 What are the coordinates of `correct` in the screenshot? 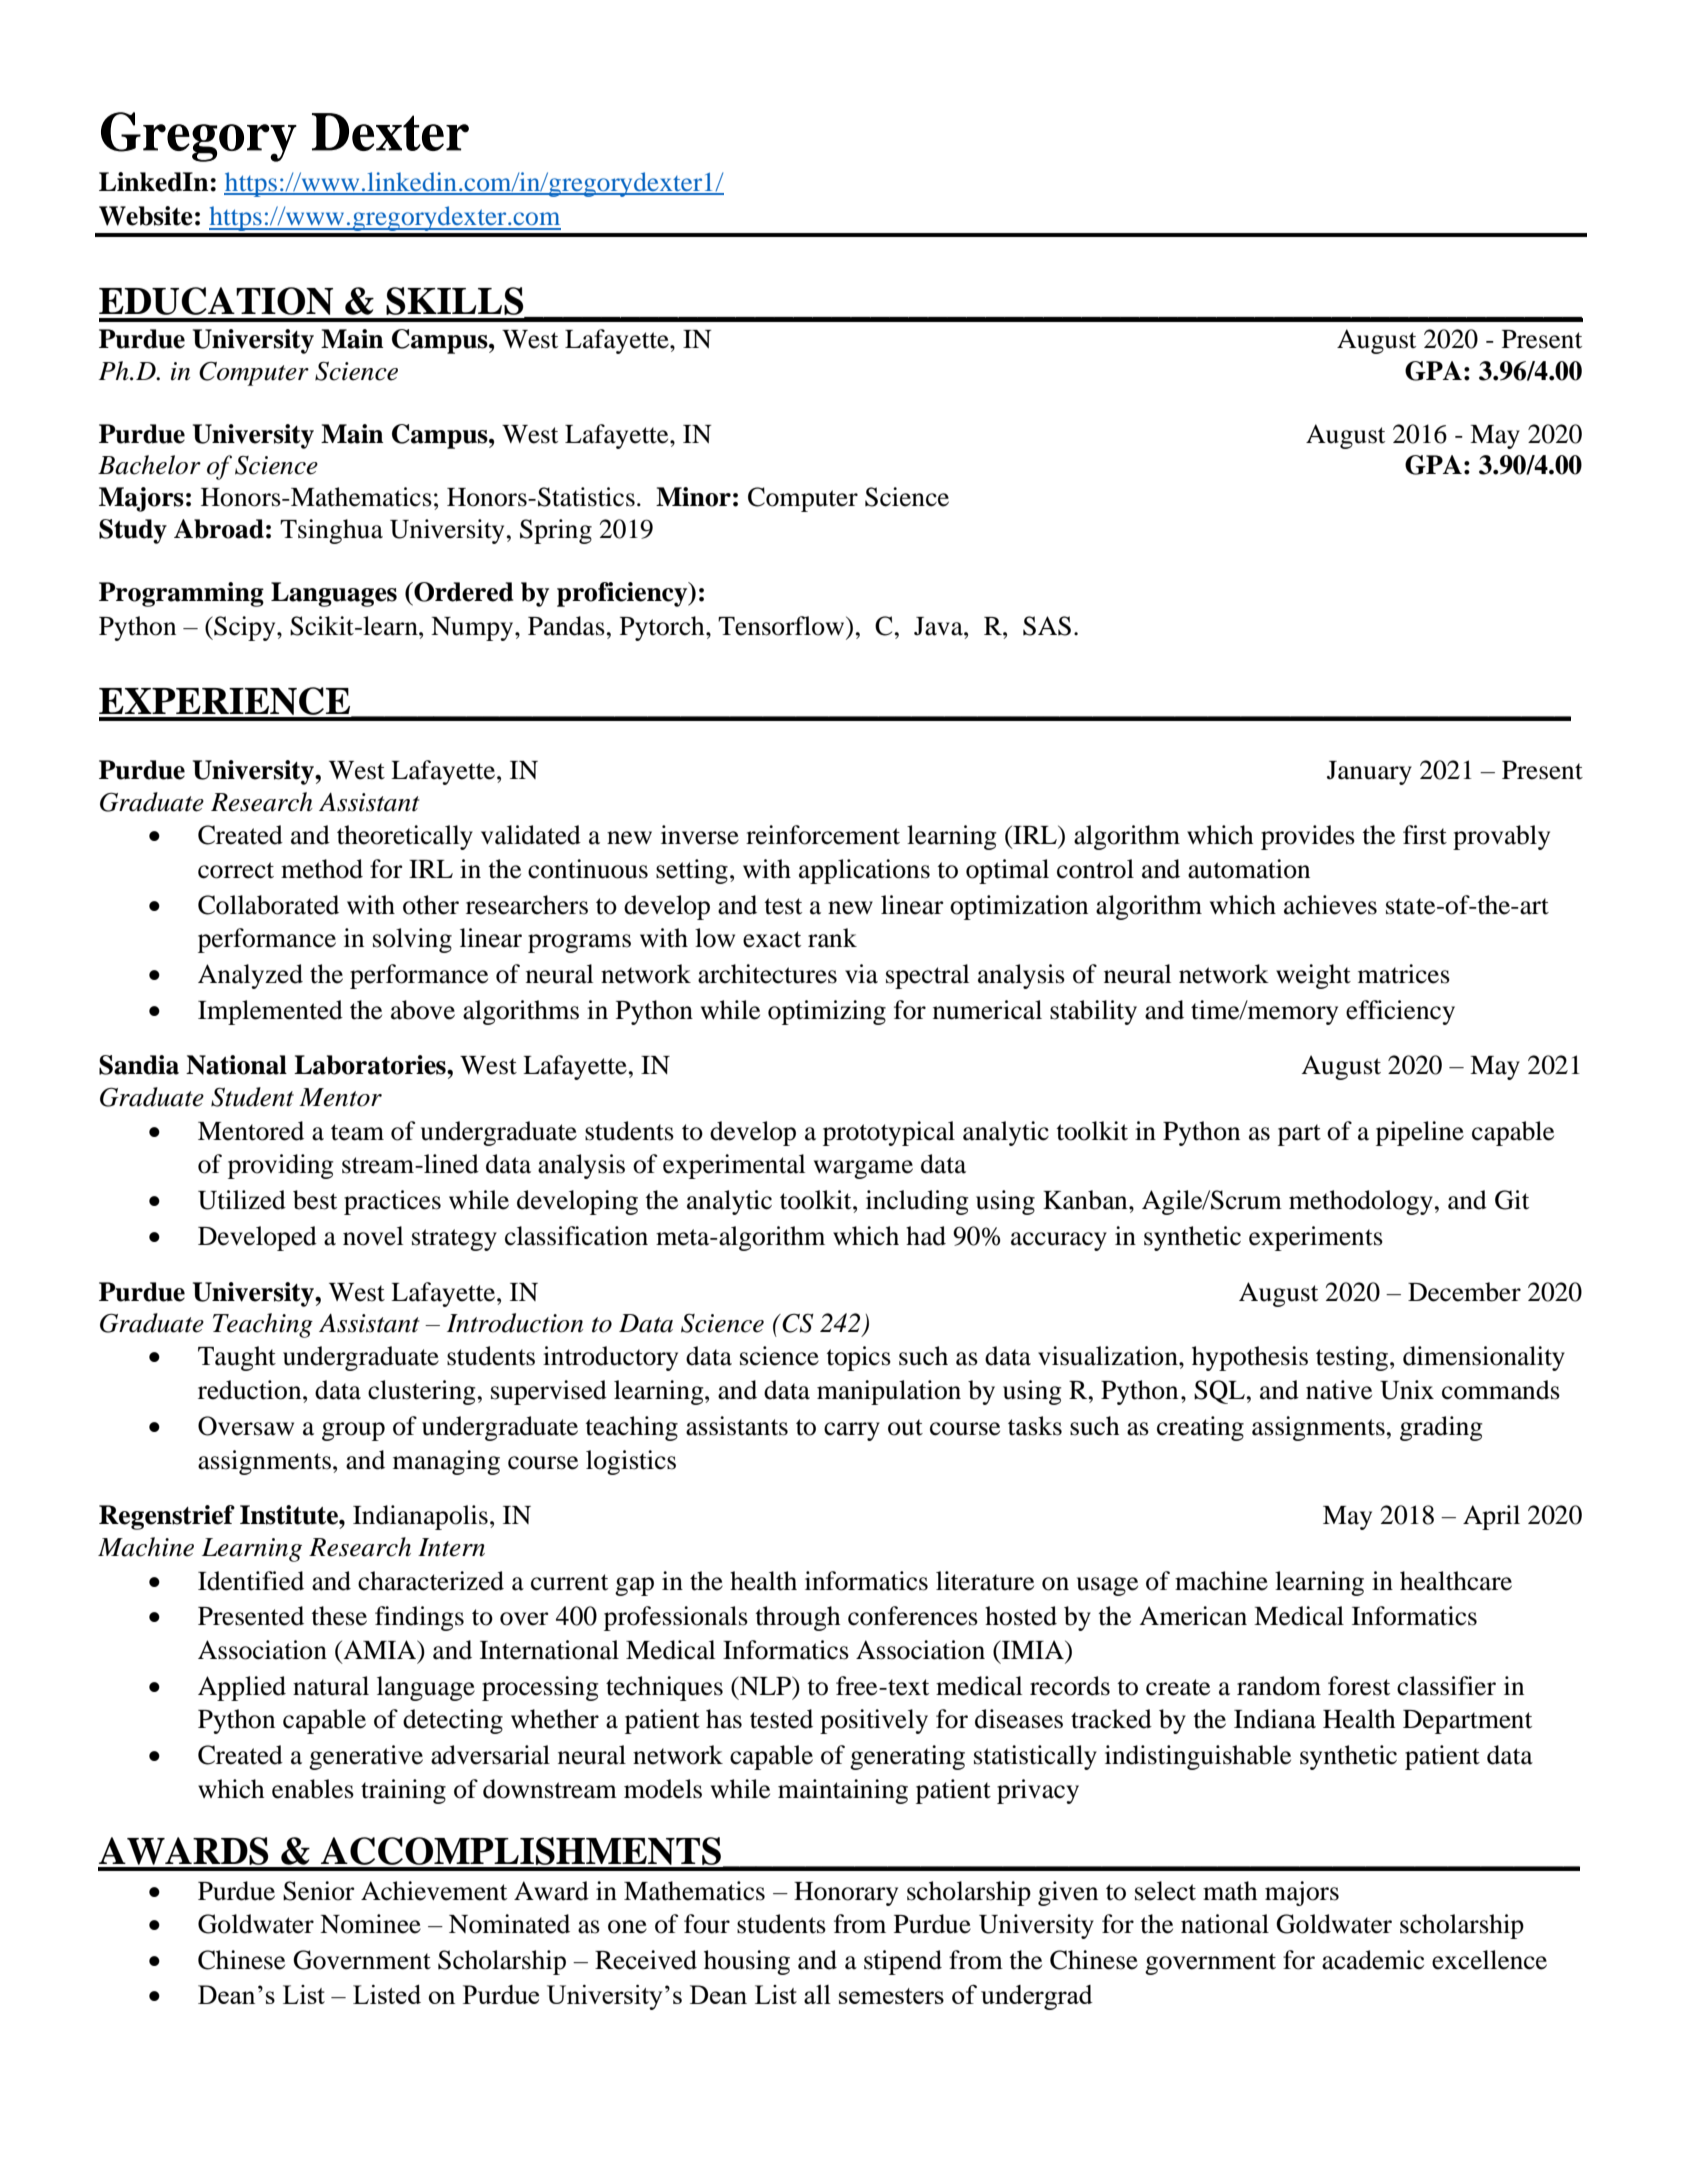 It's located at (236, 870).
